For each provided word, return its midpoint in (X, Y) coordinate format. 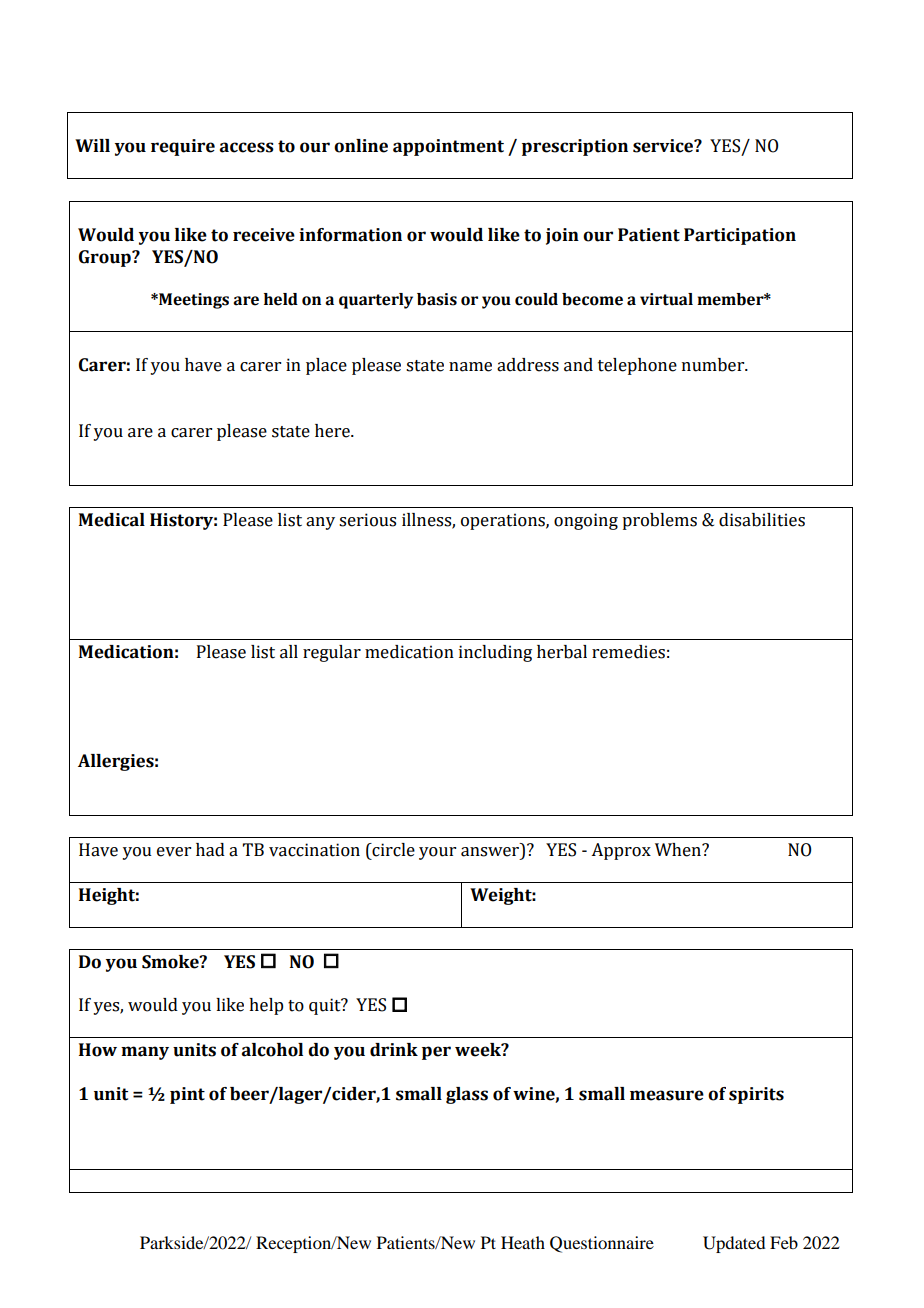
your (437, 853)
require (183, 147)
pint (187, 1095)
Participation (740, 236)
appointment (448, 147)
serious (367, 520)
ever (174, 852)
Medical (112, 520)
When (679, 850)
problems (659, 521)
